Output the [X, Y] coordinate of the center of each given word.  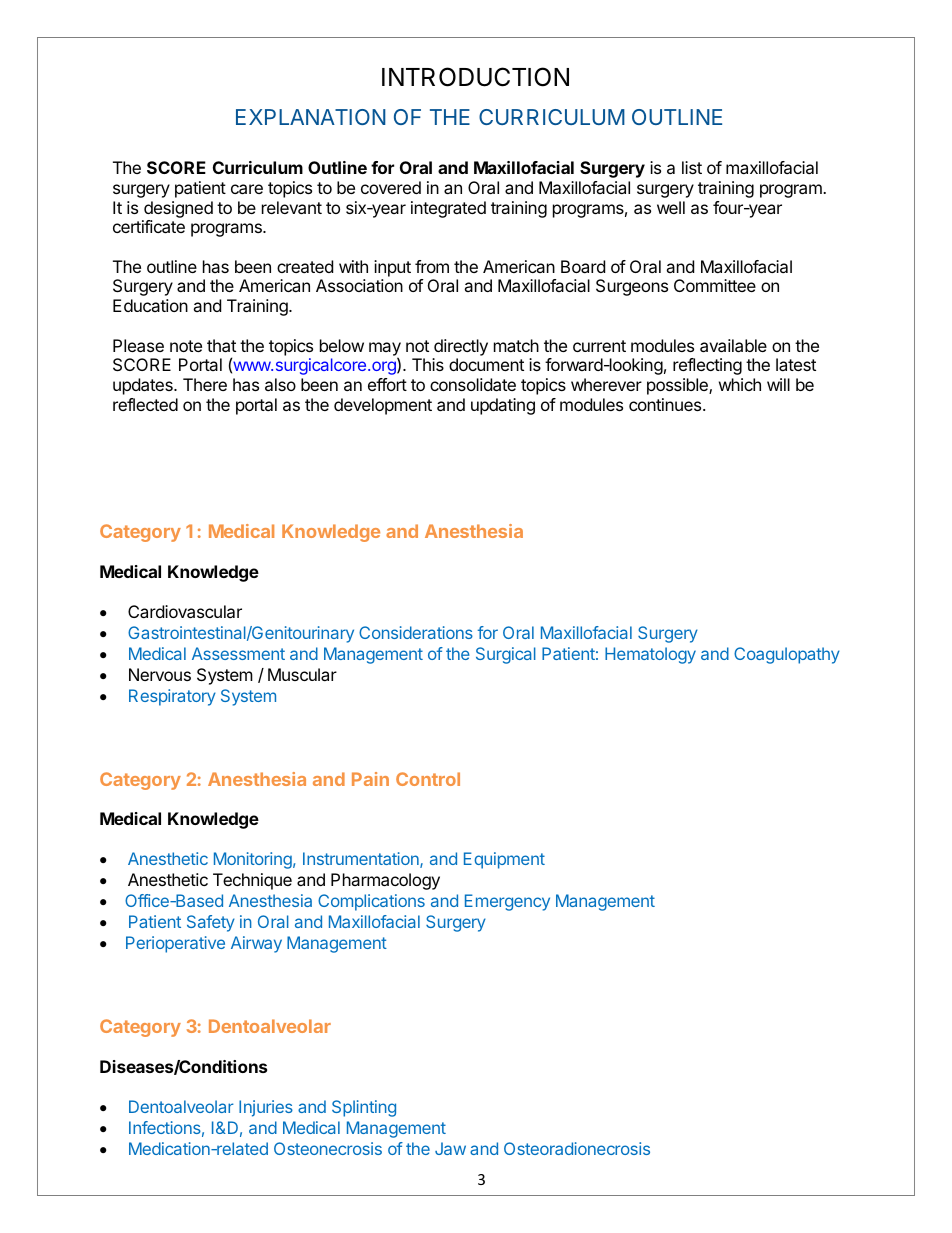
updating [503, 406]
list [692, 167]
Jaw [450, 1148]
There [205, 384]
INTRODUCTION [475, 77]
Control [428, 779]
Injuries [266, 1108]
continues [666, 404]
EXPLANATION [311, 117]
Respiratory [172, 697]
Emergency [507, 902]
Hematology [650, 655]
